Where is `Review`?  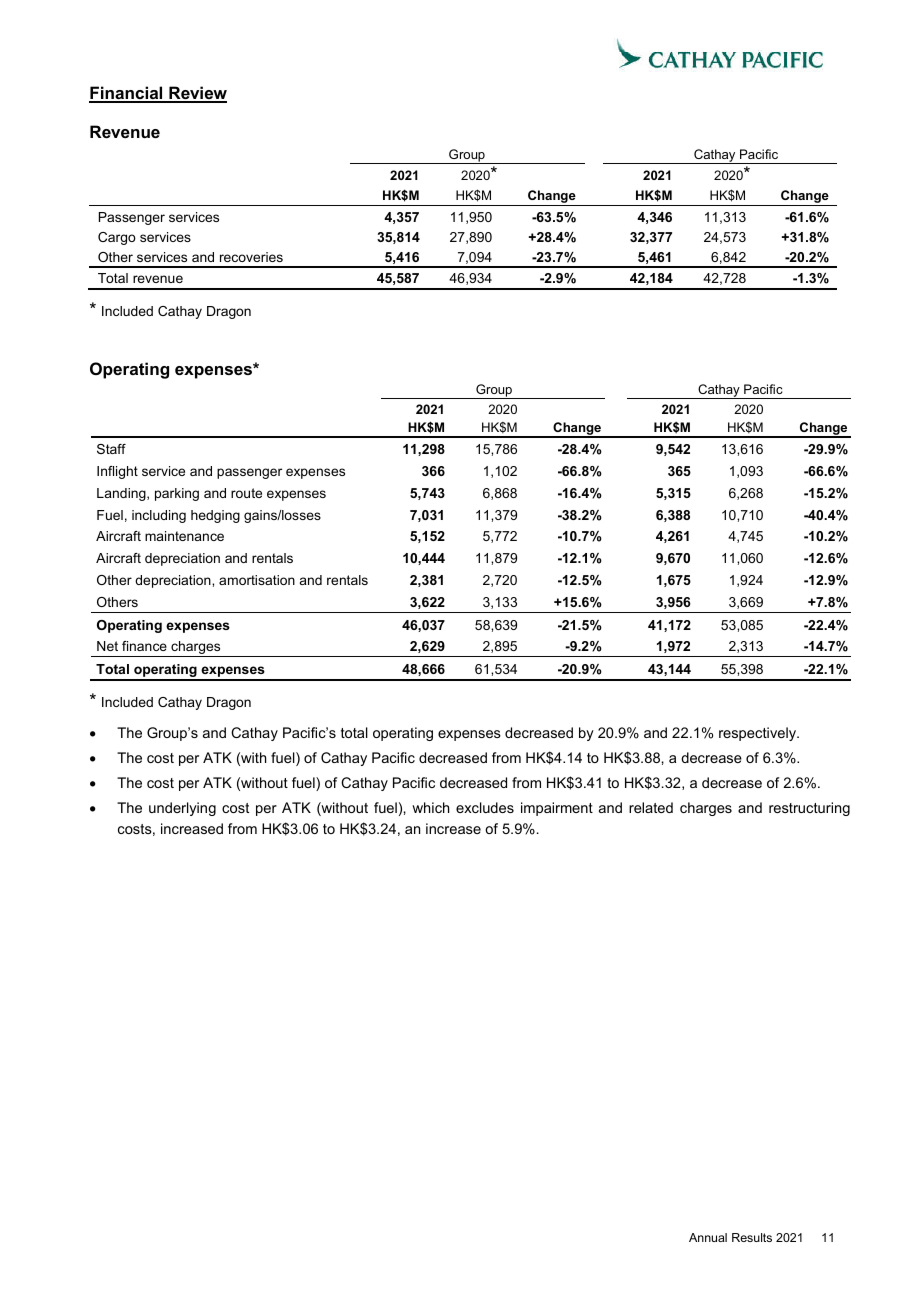
Review is located at coordinates (197, 94).
